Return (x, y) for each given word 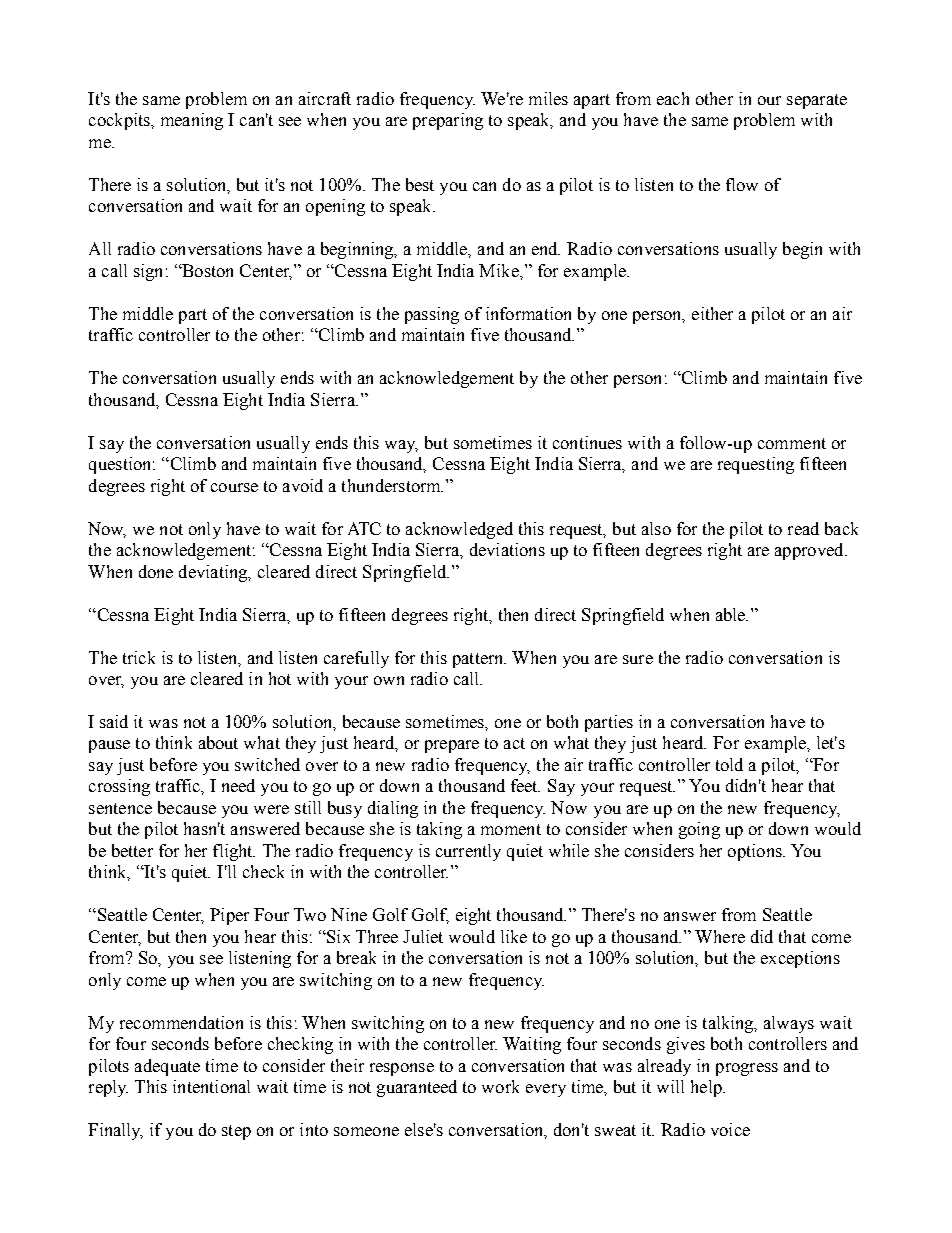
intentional (211, 1086)
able (732, 614)
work (500, 1086)
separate (817, 101)
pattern (479, 660)
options (756, 852)
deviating (214, 573)
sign (148, 272)
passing (432, 315)
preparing (448, 121)
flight (234, 852)
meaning (192, 121)
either (712, 313)
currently (468, 852)
